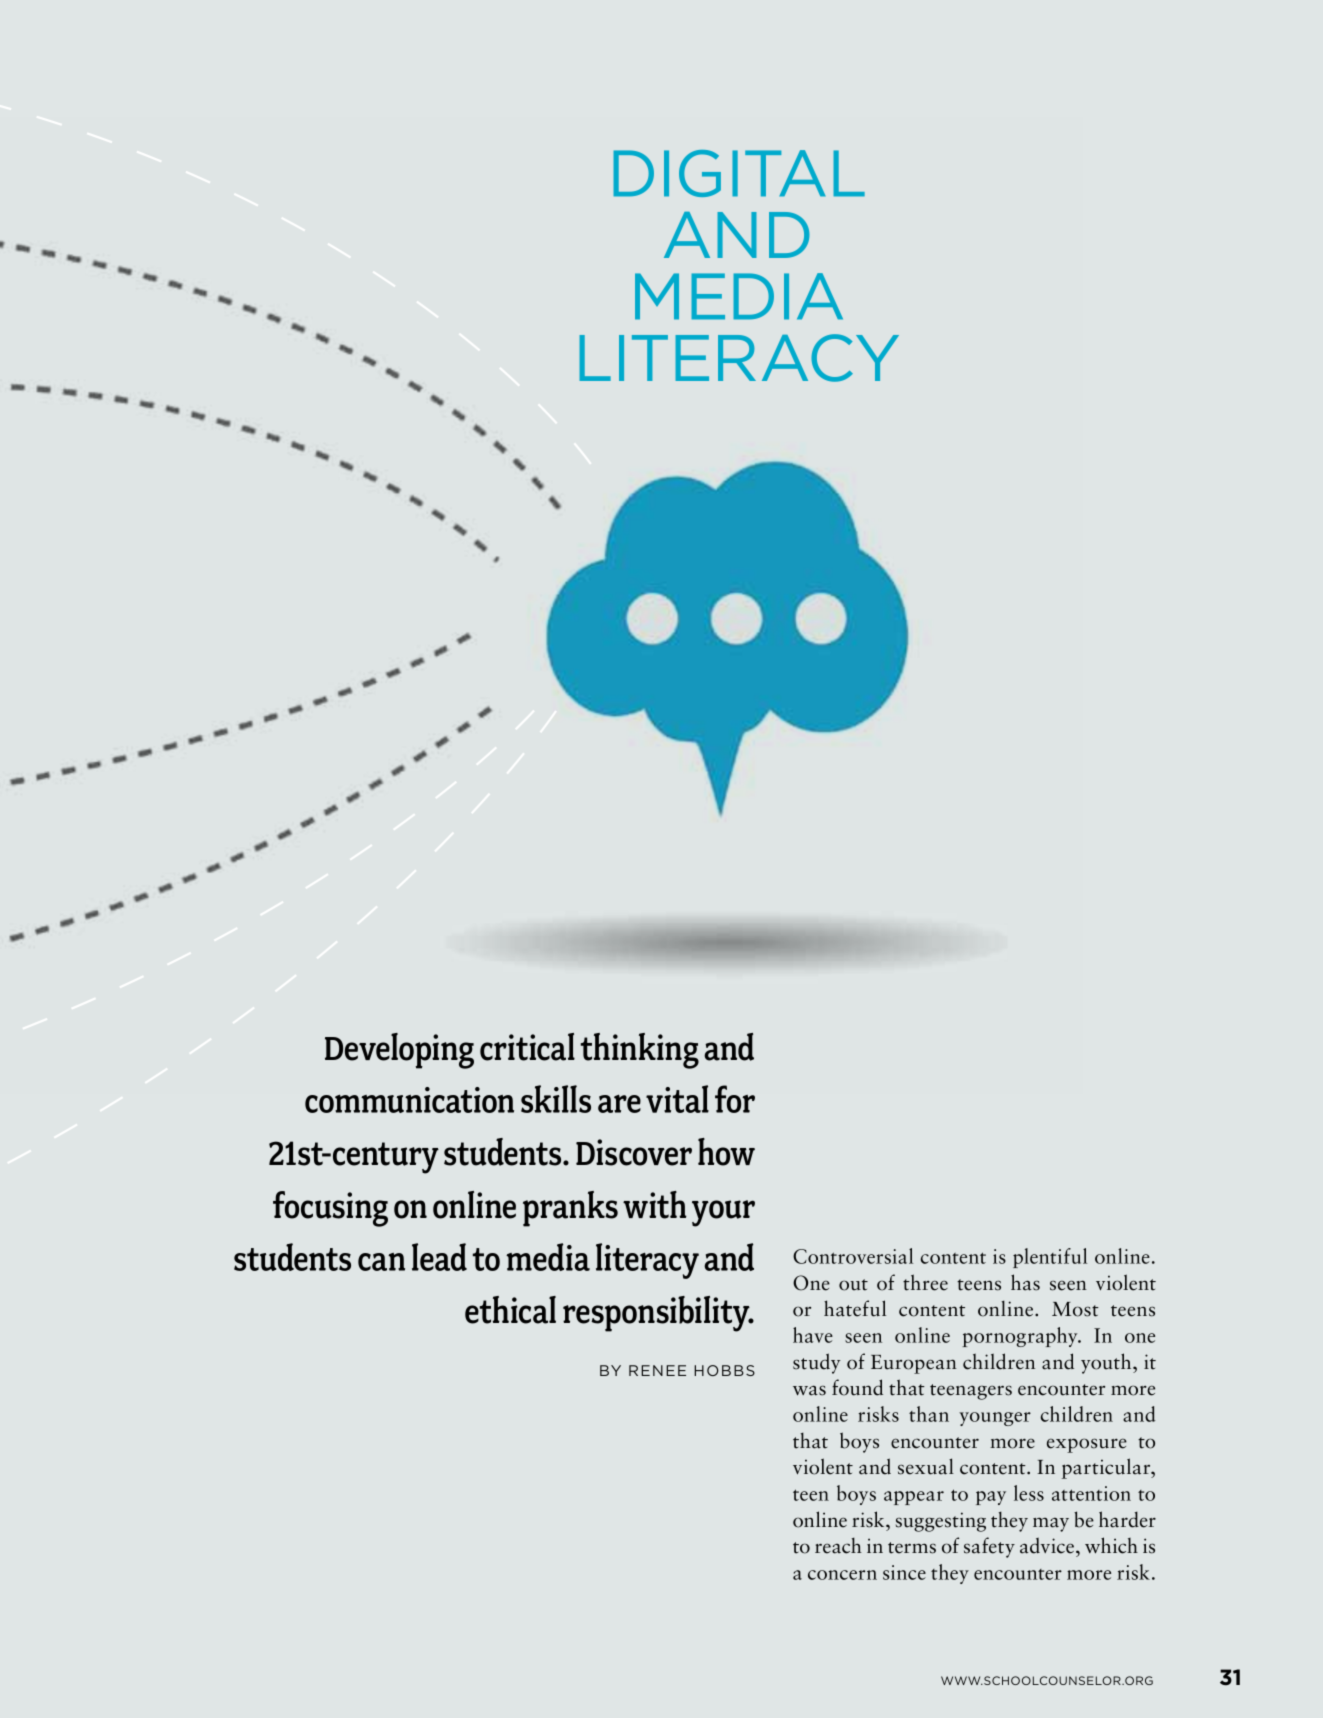 The width and height of the screenshot is (1323, 1718). What do you see at coordinates (640, 1051) in the screenshot?
I see `thinking` at bounding box center [640, 1051].
